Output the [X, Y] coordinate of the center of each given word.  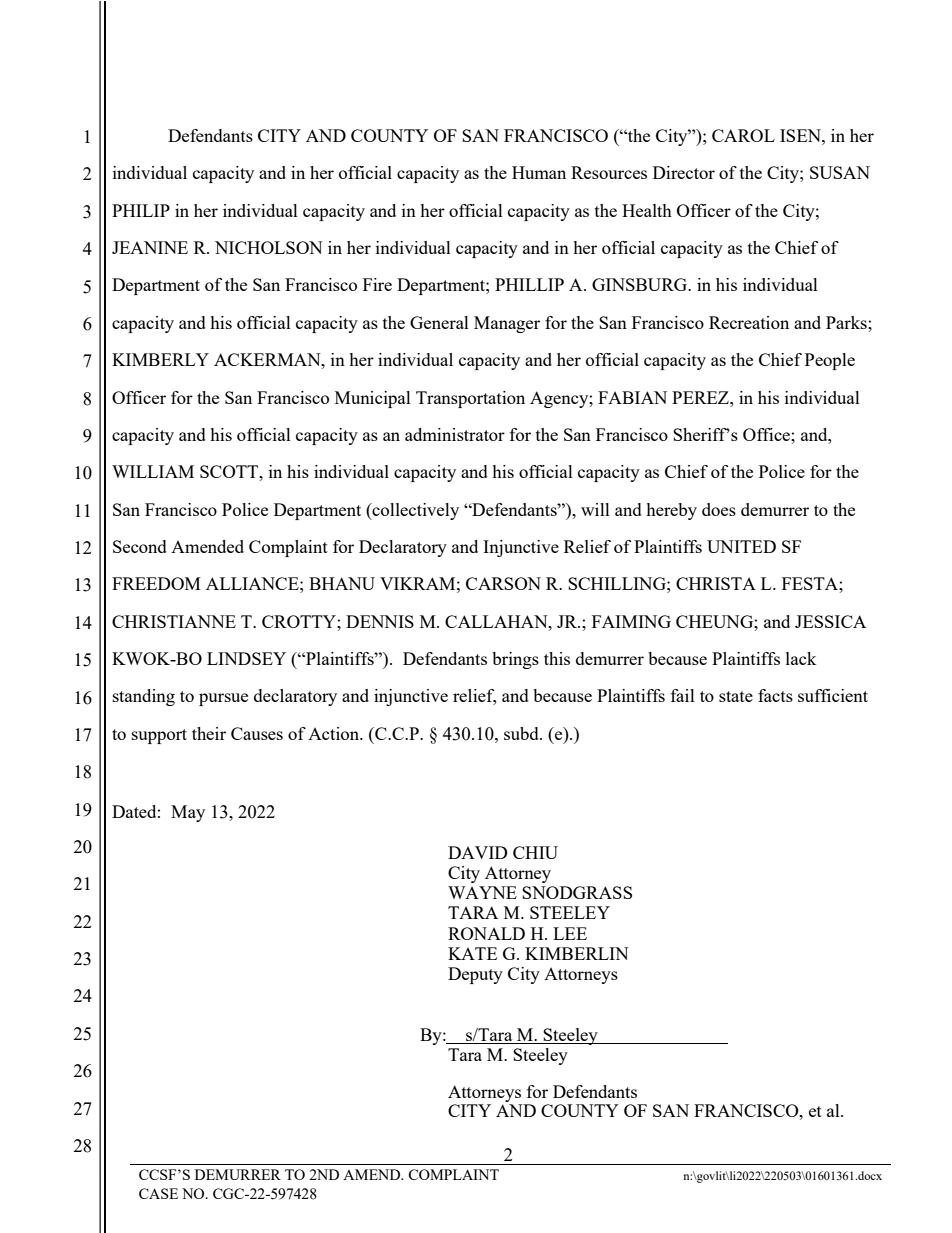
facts [775, 695]
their [209, 733]
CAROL [743, 135]
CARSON [503, 583]
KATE [472, 953]
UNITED [741, 546]
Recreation [749, 322]
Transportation [470, 399]
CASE [158, 1193]
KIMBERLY [160, 359]
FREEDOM [156, 583]
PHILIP [141, 210]
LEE [570, 933]
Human [539, 172]
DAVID [478, 852]
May [188, 813]
